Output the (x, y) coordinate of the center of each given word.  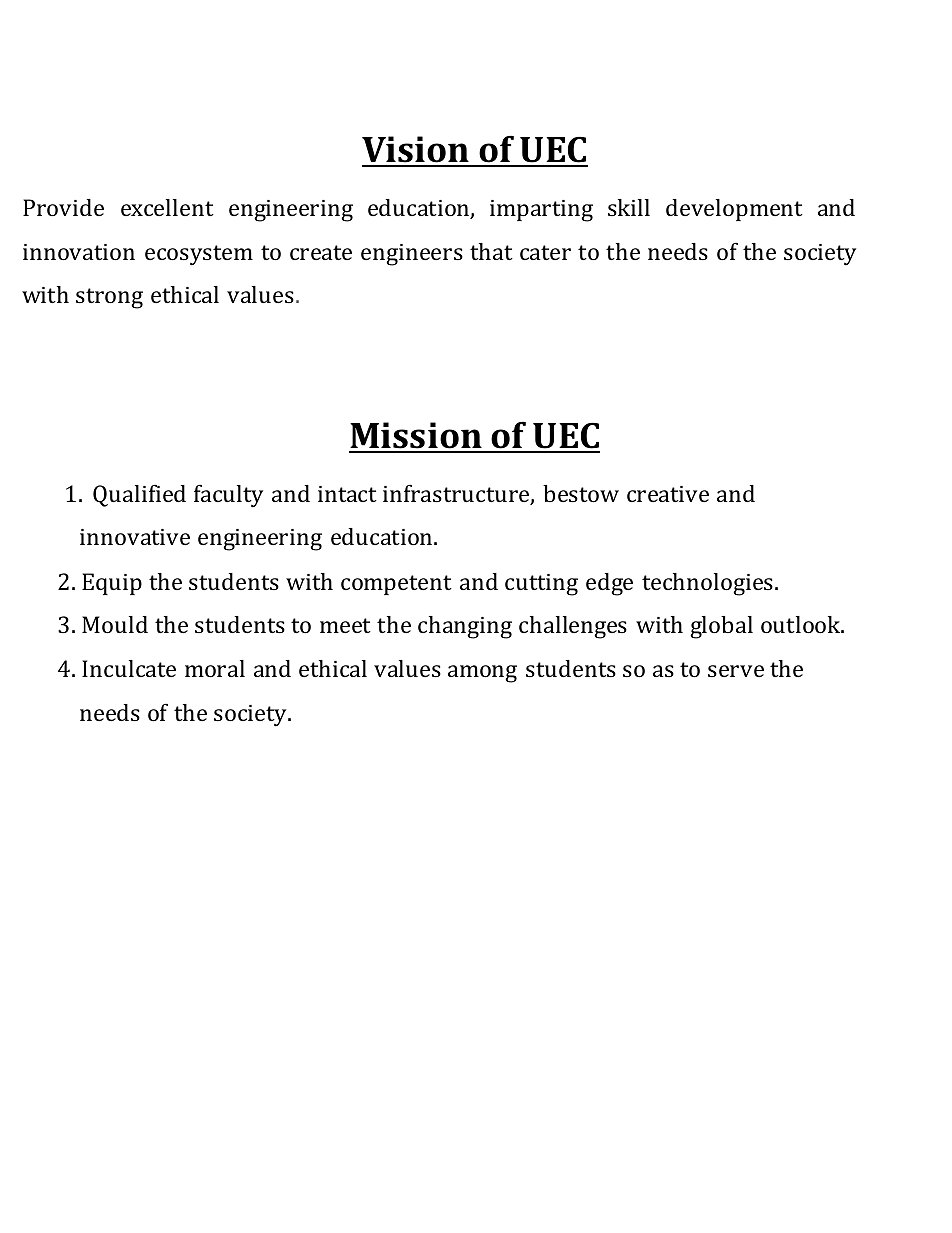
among (482, 674)
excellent (167, 207)
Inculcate (129, 668)
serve (736, 671)
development (734, 210)
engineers (412, 255)
